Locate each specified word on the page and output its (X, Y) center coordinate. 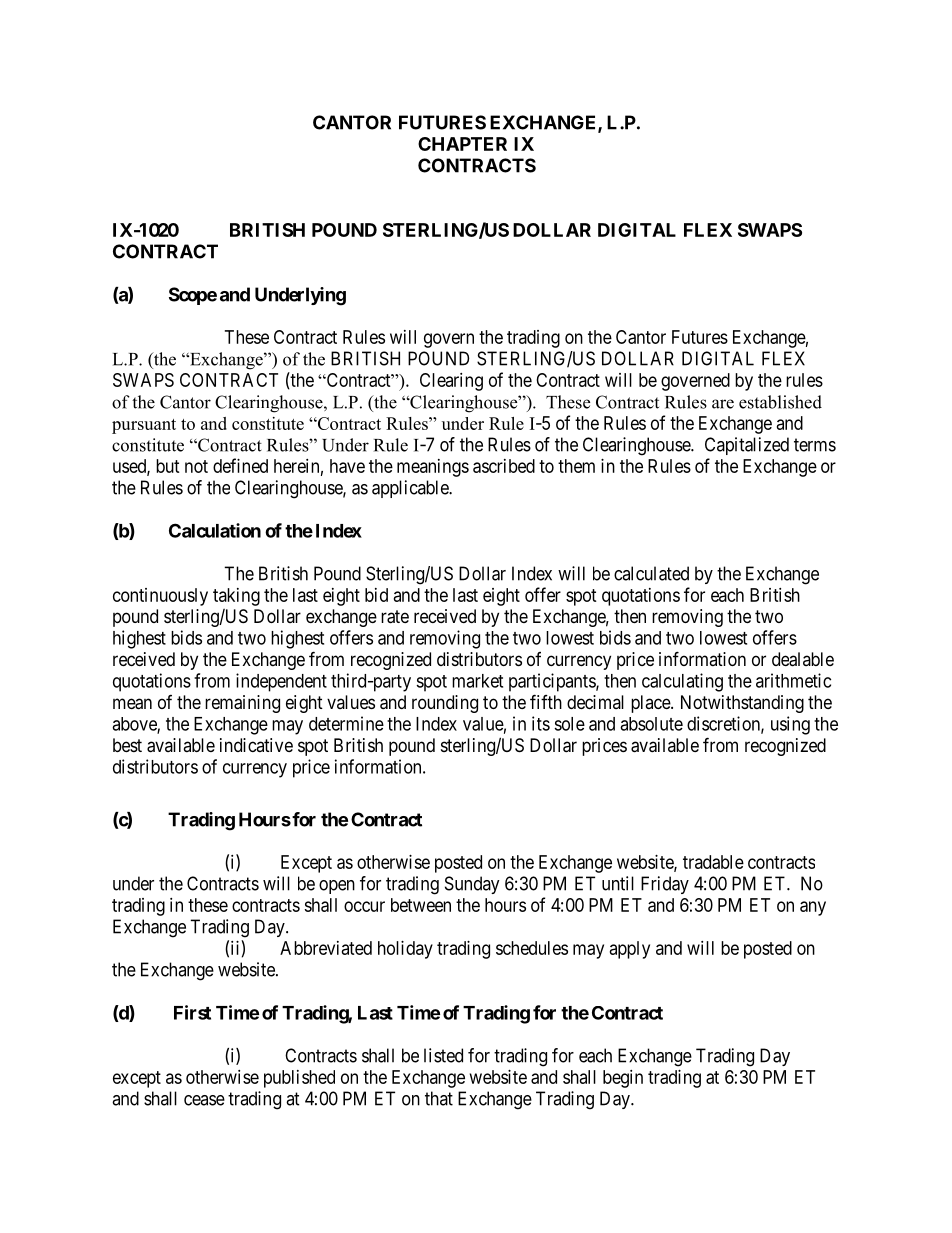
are (723, 404)
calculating (682, 682)
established (780, 402)
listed (443, 1055)
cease (204, 1100)
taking (236, 597)
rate (395, 617)
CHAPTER (462, 144)
